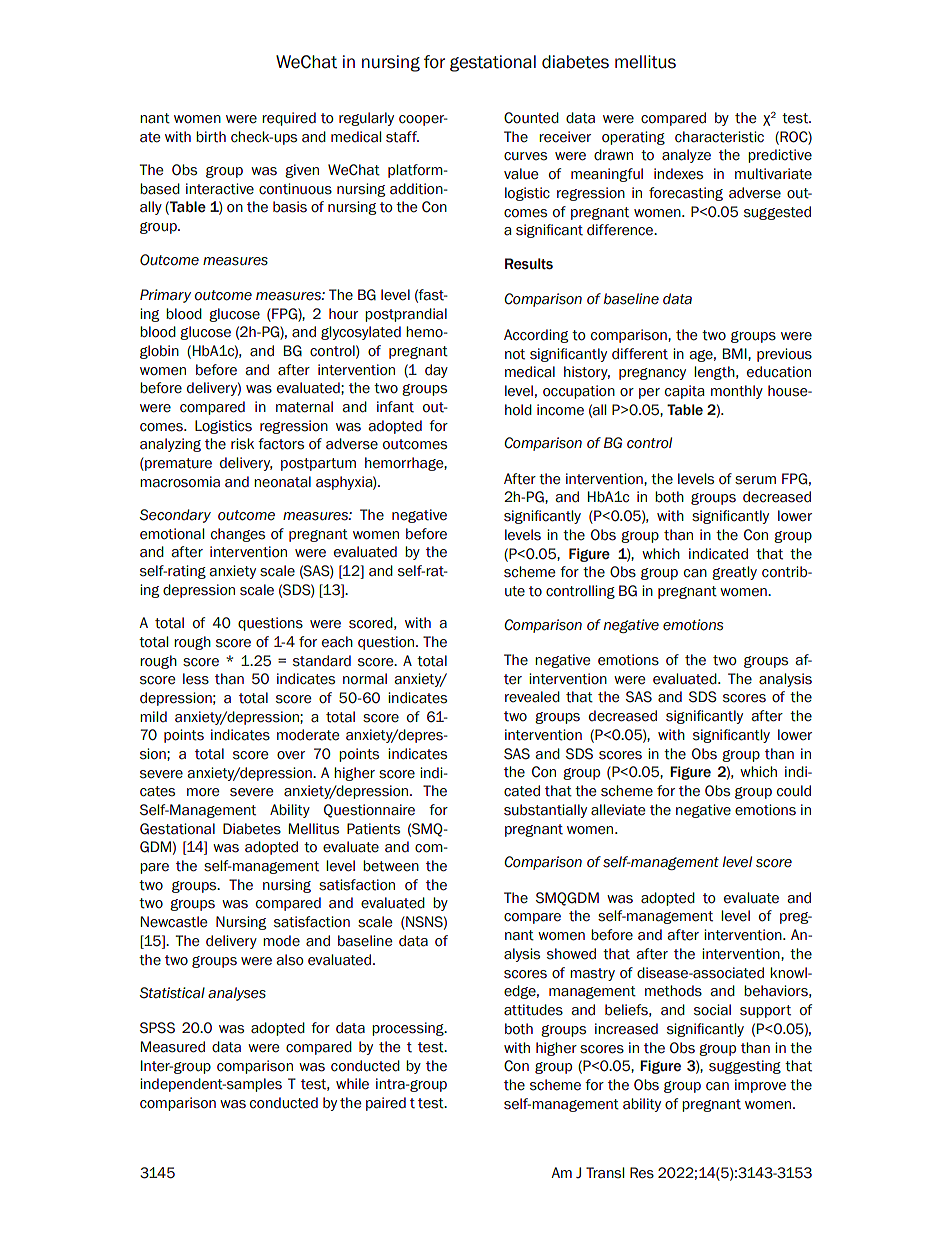 The image size is (952, 1233). Describe the element at coordinates (525, 156) in the screenshot. I see `curves` at that location.
